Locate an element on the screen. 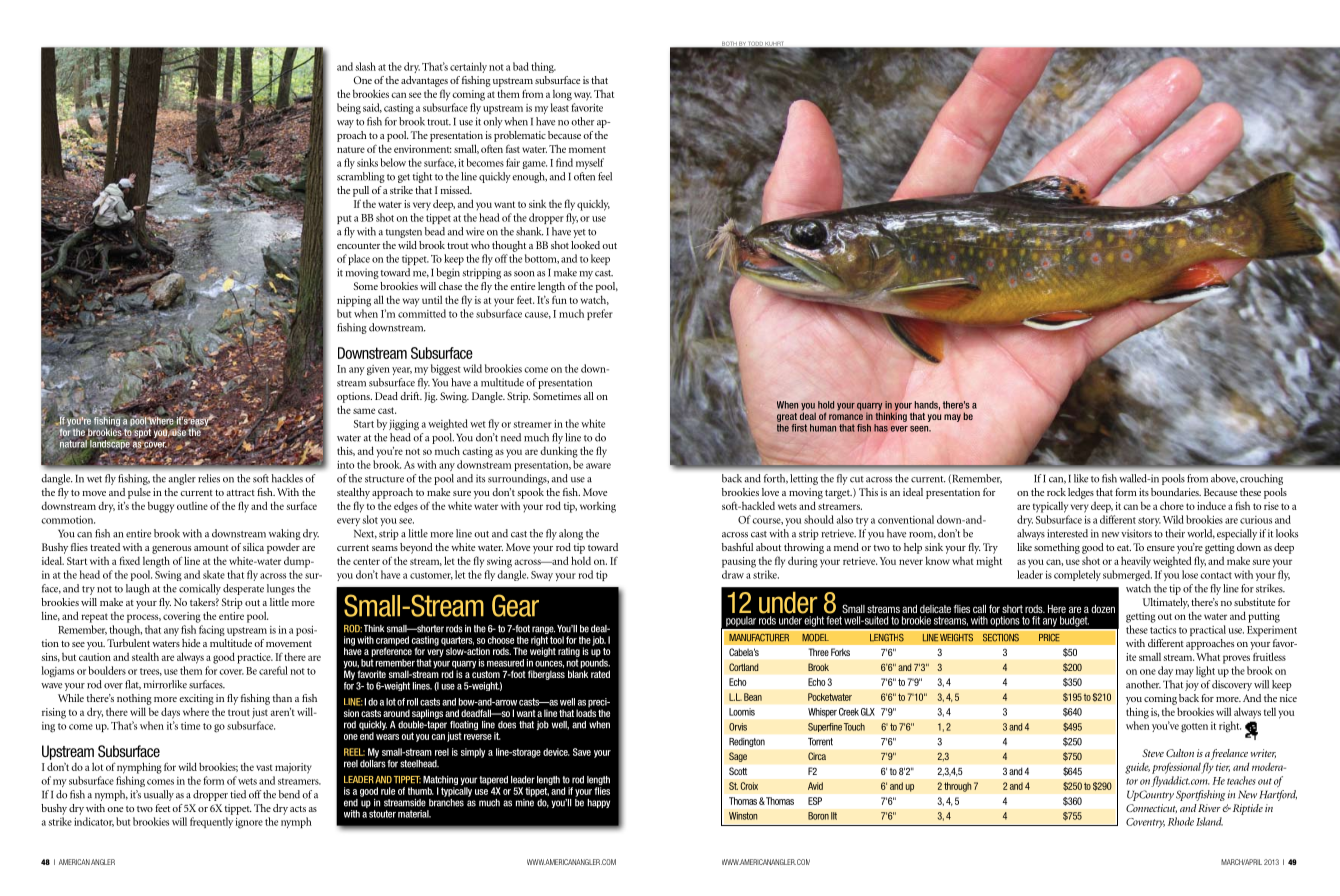  tool is located at coordinates (557, 640).
